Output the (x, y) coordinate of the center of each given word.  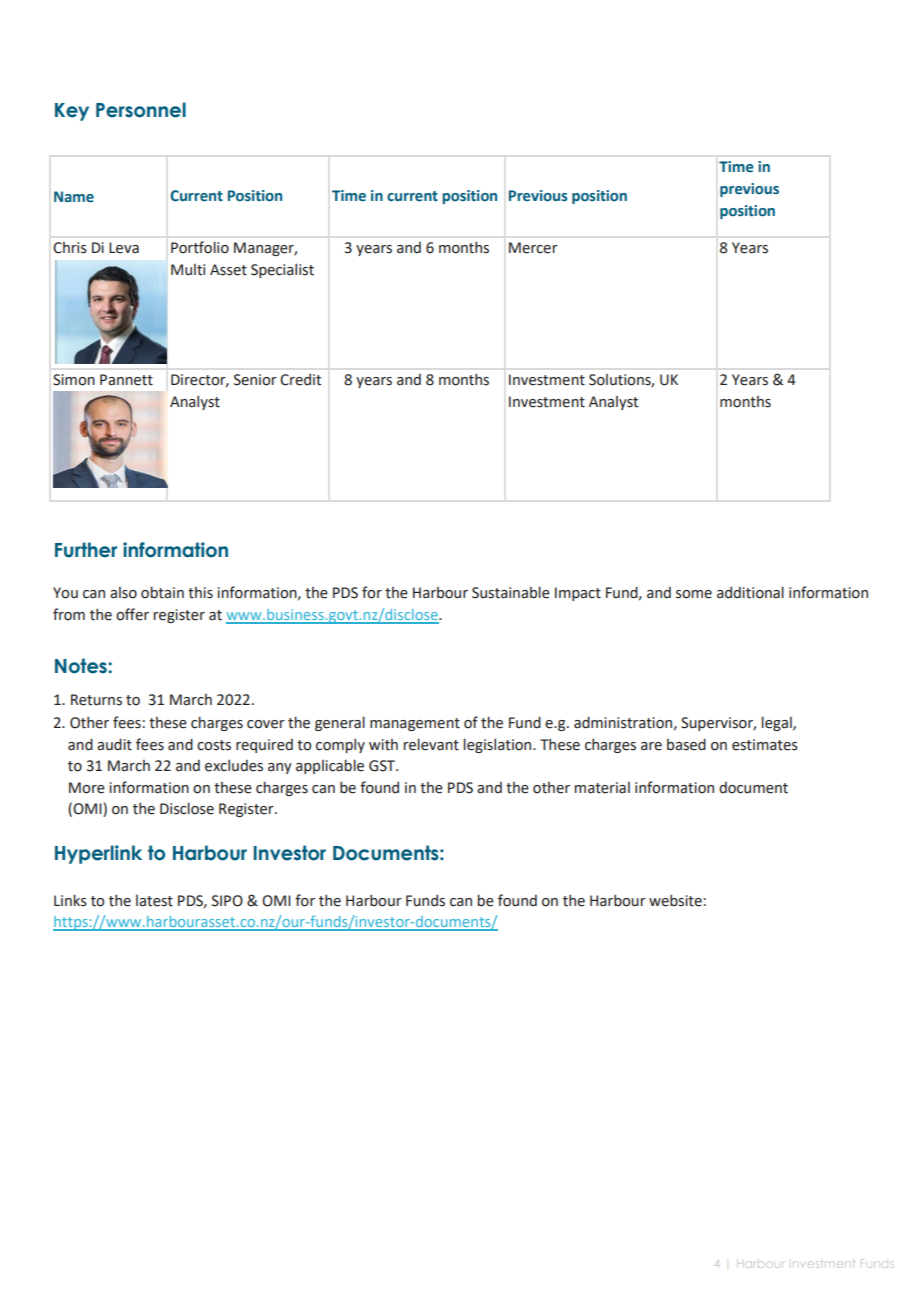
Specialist (282, 270)
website (675, 900)
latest (154, 901)
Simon (74, 380)
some (694, 594)
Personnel (141, 110)
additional (750, 592)
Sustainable (511, 592)
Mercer (533, 248)
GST (383, 766)
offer (132, 614)
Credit (300, 379)
